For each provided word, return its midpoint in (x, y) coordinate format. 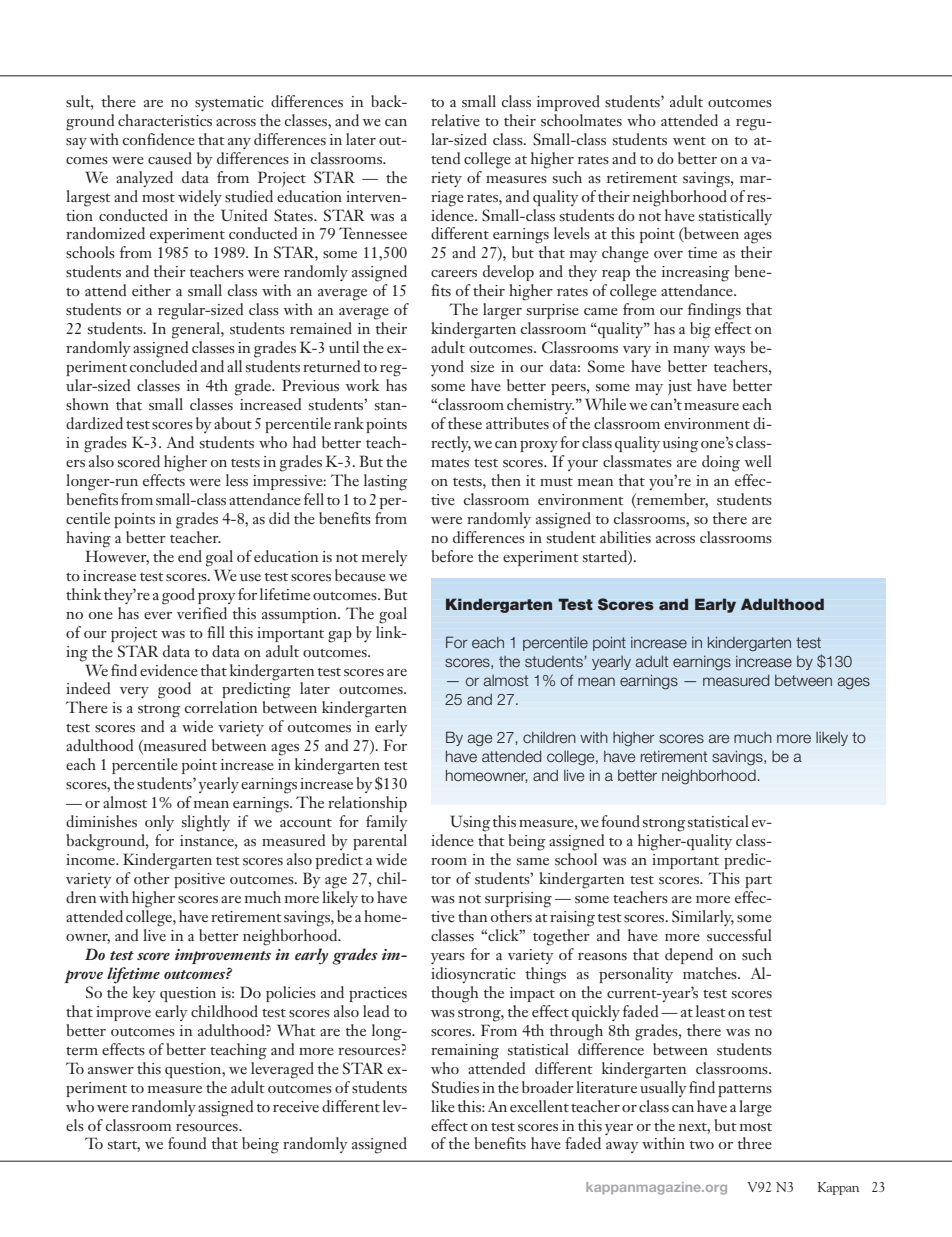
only (159, 823)
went (689, 141)
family (387, 823)
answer (111, 1070)
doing (721, 463)
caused (170, 158)
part (758, 882)
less (237, 480)
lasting (385, 482)
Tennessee (373, 233)
